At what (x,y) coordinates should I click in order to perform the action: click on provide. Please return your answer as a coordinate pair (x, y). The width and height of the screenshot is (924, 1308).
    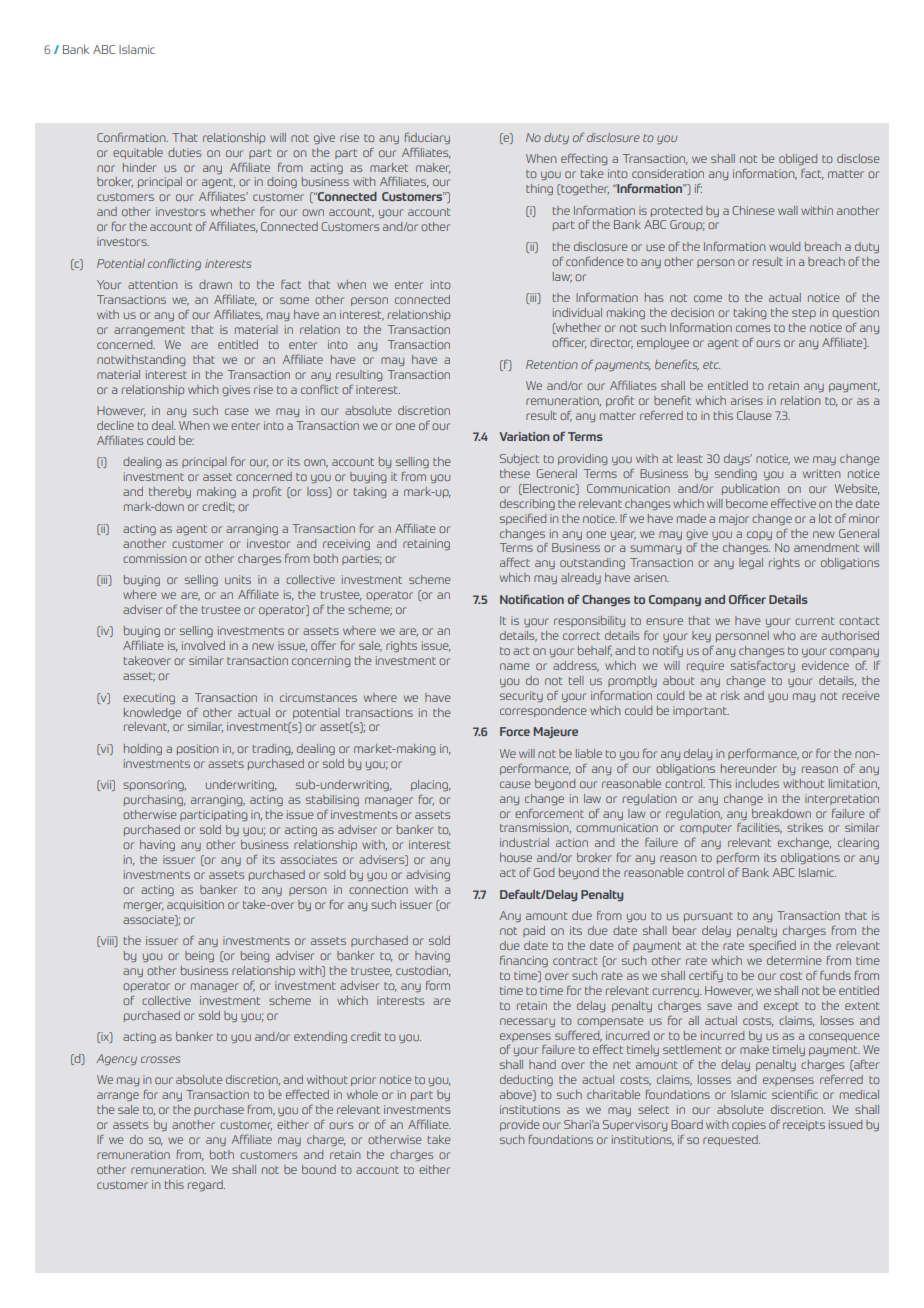
    Looking at the image, I should click on (520, 1125).
